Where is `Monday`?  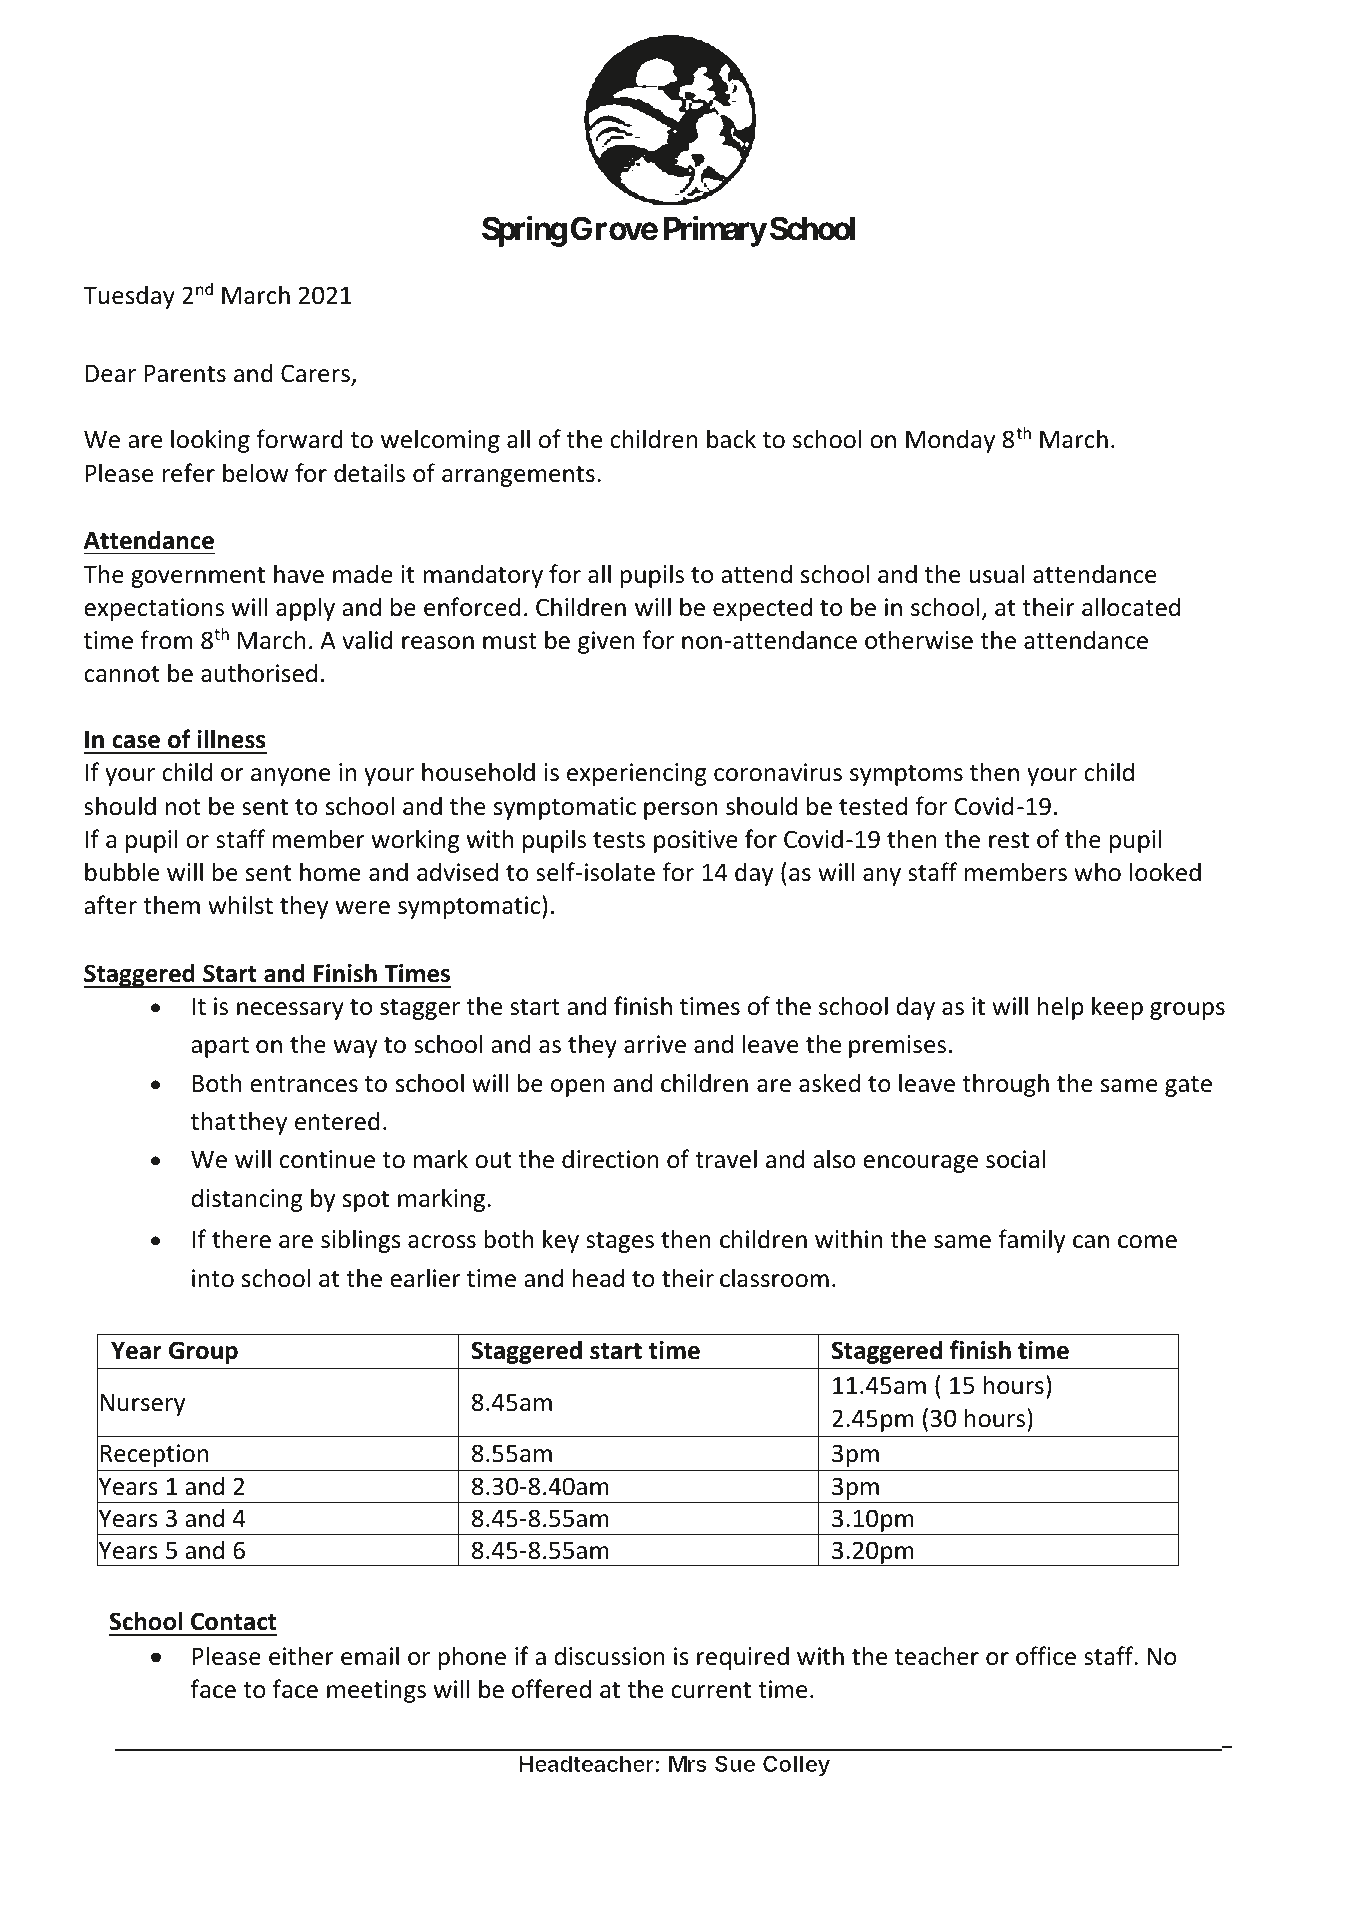
Monday is located at coordinates (950, 441).
